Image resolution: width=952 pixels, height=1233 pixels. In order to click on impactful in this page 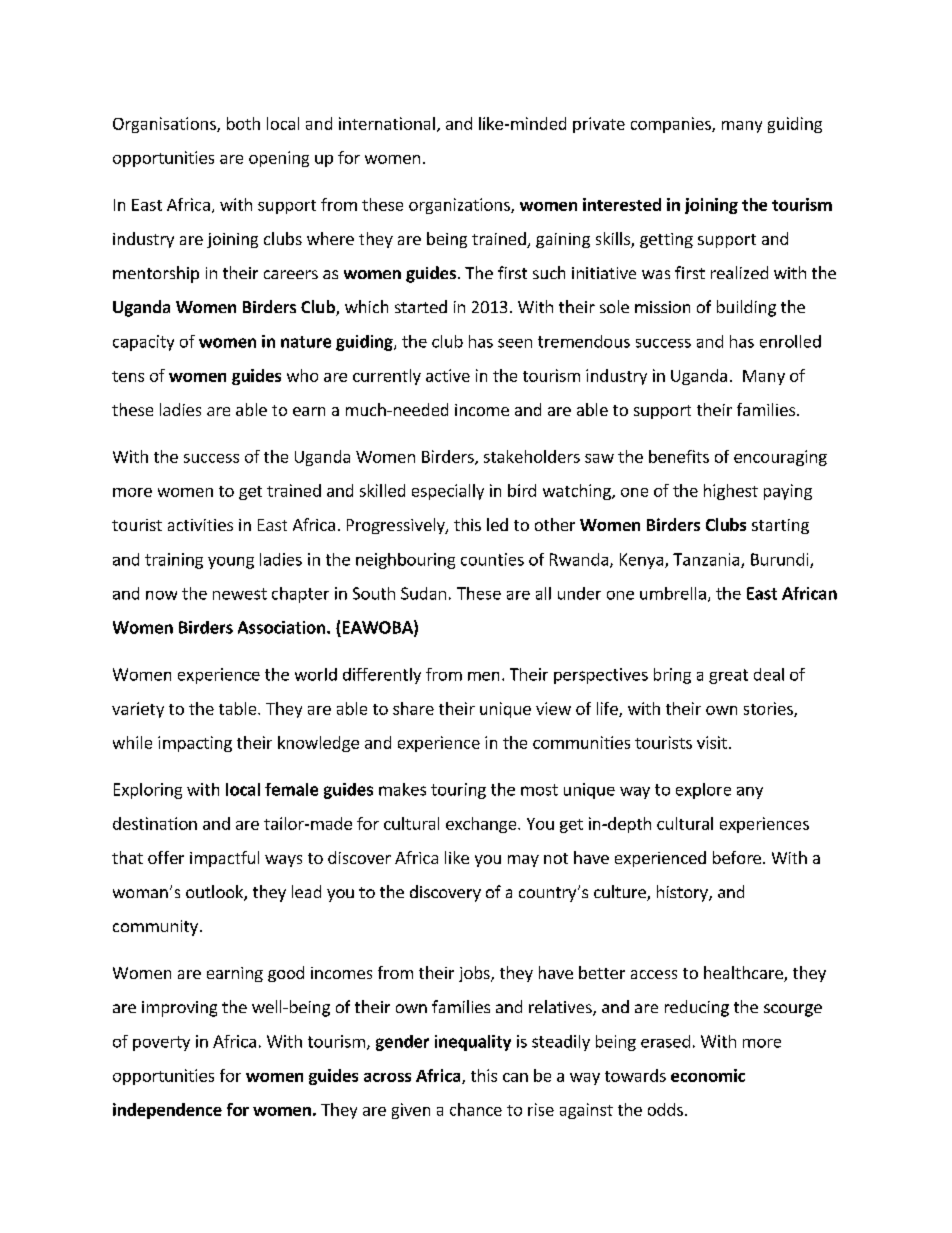, I will do `click(224, 859)`.
